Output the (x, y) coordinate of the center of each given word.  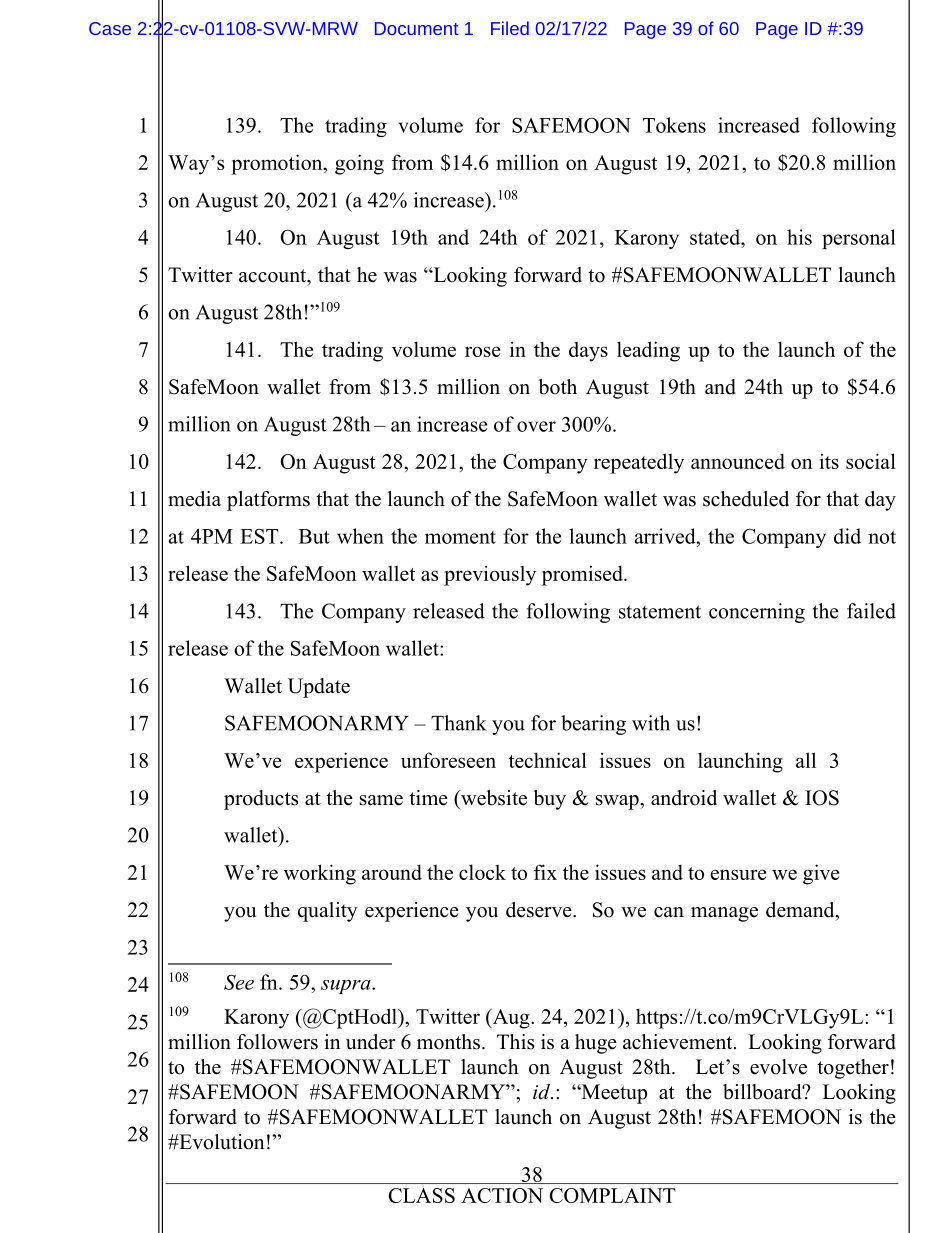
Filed (510, 28)
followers (277, 1042)
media (194, 499)
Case (110, 28)
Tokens (674, 125)
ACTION (502, 1195)
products (261, 800)
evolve (778, 1067)
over (536, 426)
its (829, 461)
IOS (822, 798)
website (493, 798)
